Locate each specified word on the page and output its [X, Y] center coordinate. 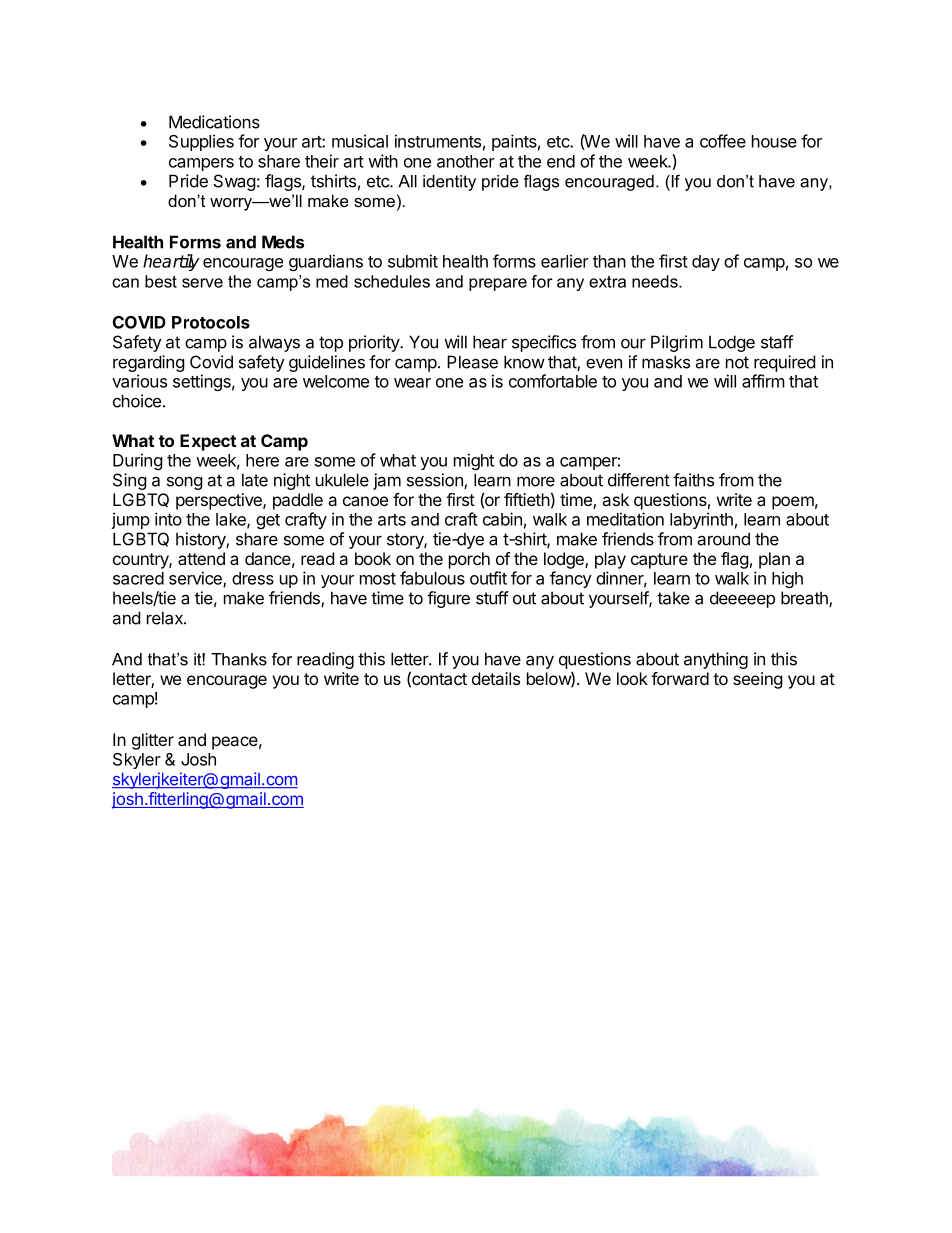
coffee [723, 141]
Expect [208, 442]
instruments [438, 141]
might [474, 461]
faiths [693, 480]
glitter [153, 741]
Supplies [201, 142]
